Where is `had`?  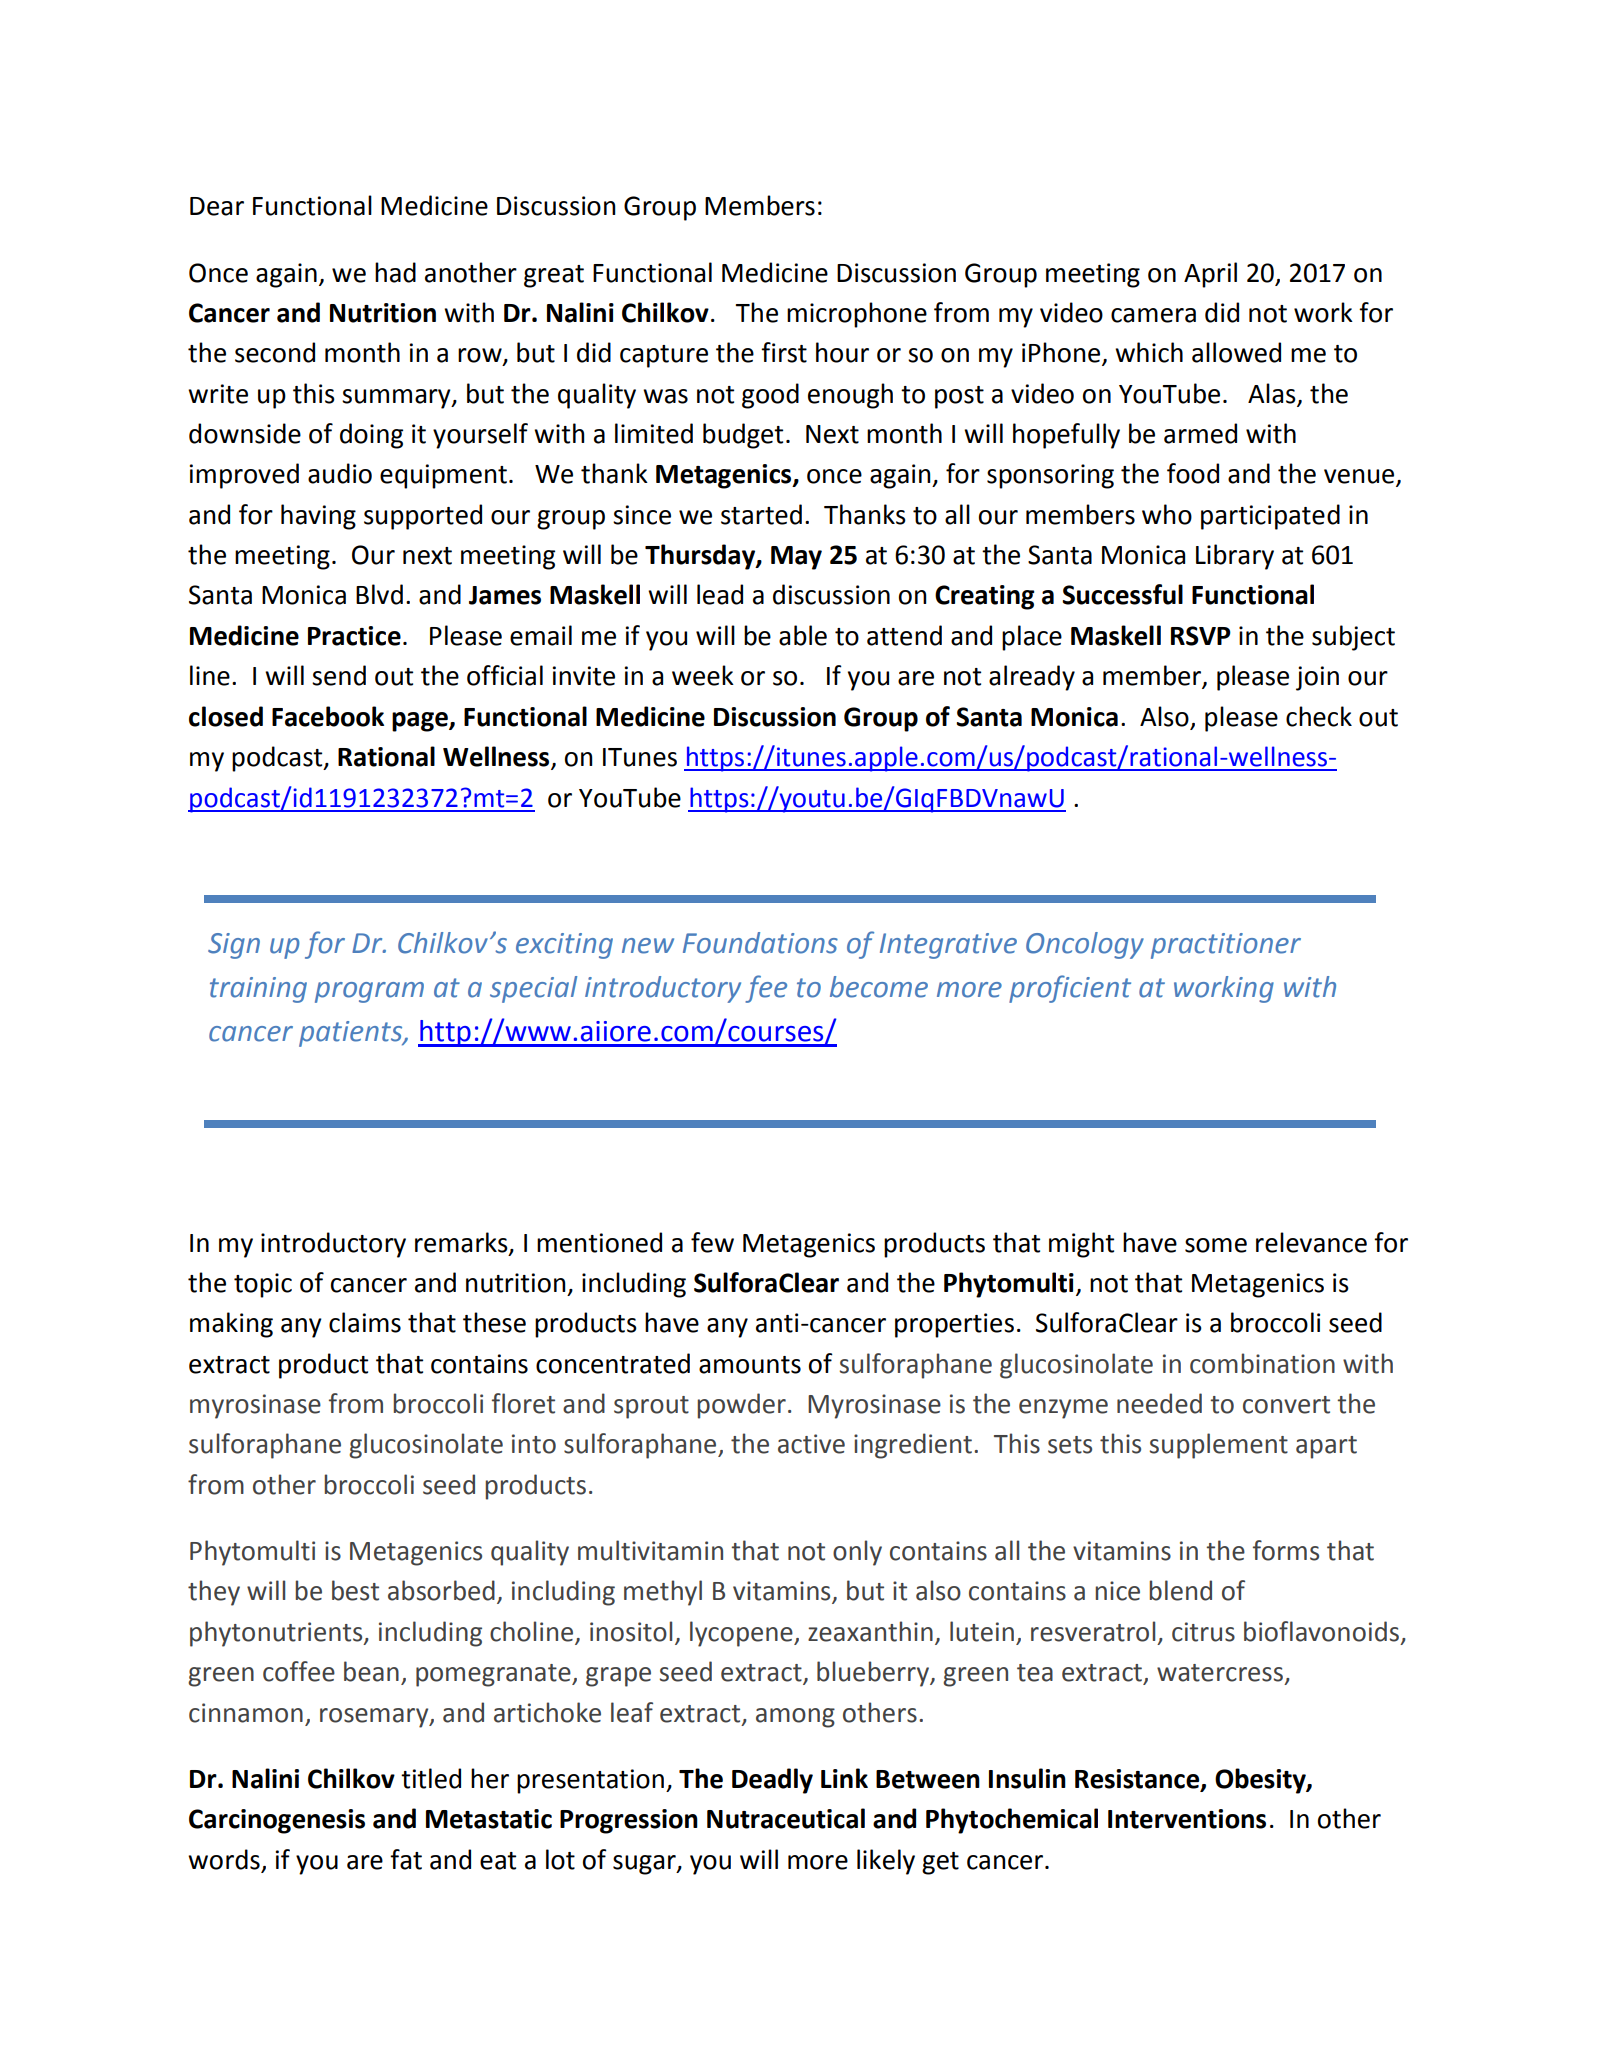 had is located at coordinates (395, 272).
